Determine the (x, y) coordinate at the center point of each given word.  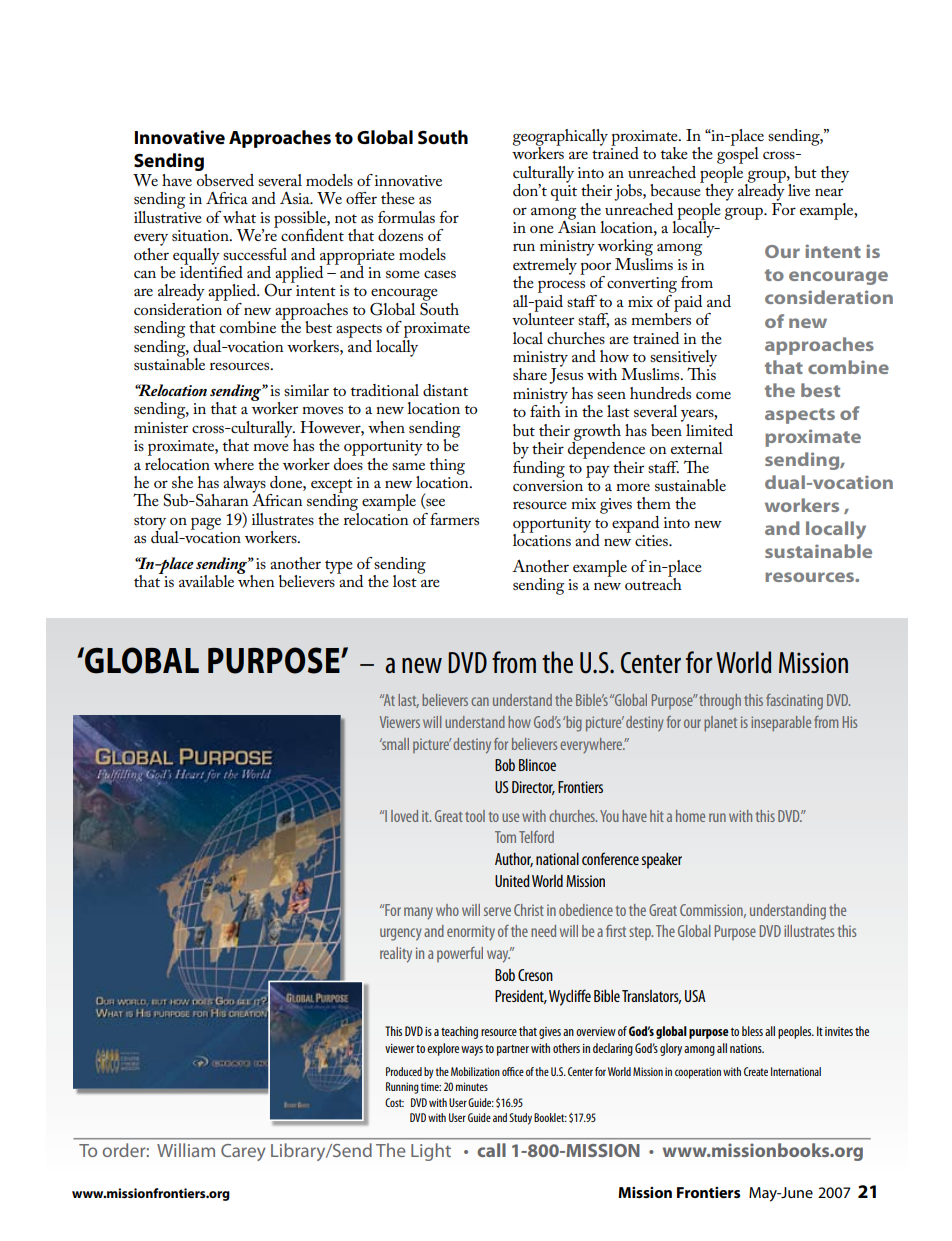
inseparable (781, 723)
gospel (738, 154)
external (697, 448)
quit (564, 193)
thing (447, 466)
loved (404, 816)
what (239, 217)
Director (533, 788)
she (182, 482)
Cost (394, 1102)
